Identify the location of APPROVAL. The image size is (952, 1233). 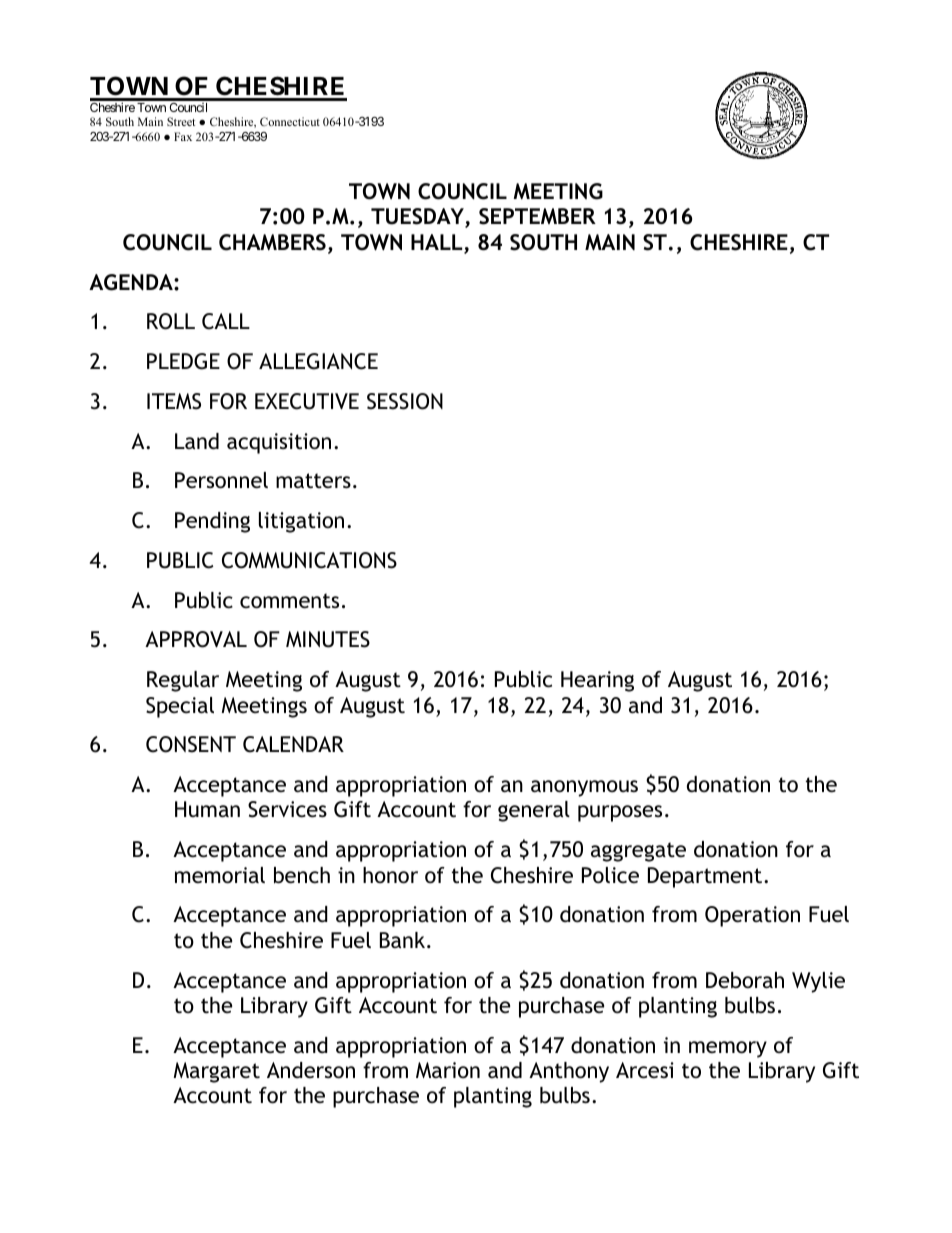
(196, 639).
